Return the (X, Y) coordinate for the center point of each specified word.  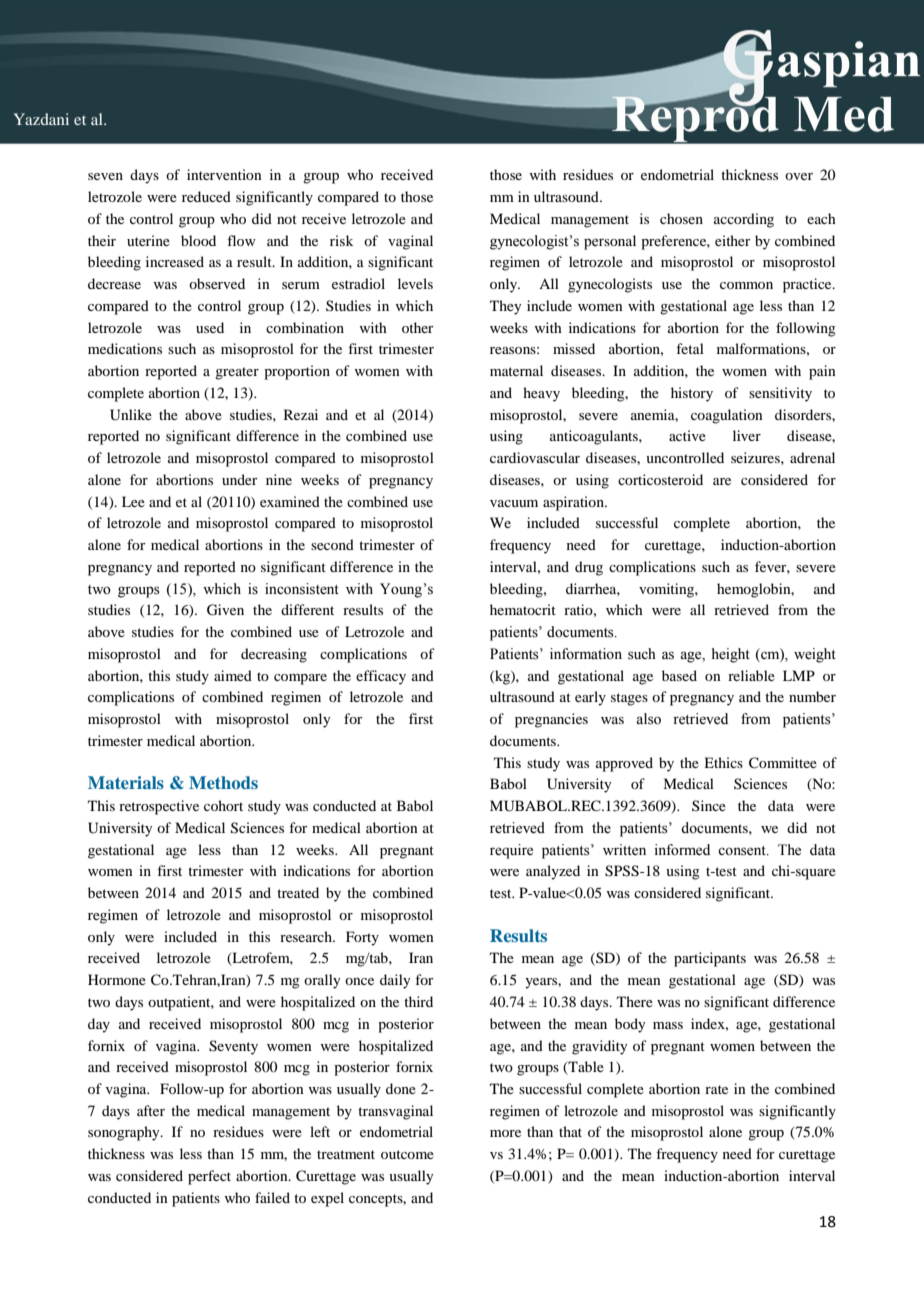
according (744, 220)
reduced (206, 196)
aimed (233, 675)
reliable (751, 675)
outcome (407, 1154)
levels (415, 283)
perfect (209, 1177)
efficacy (381, 677)
